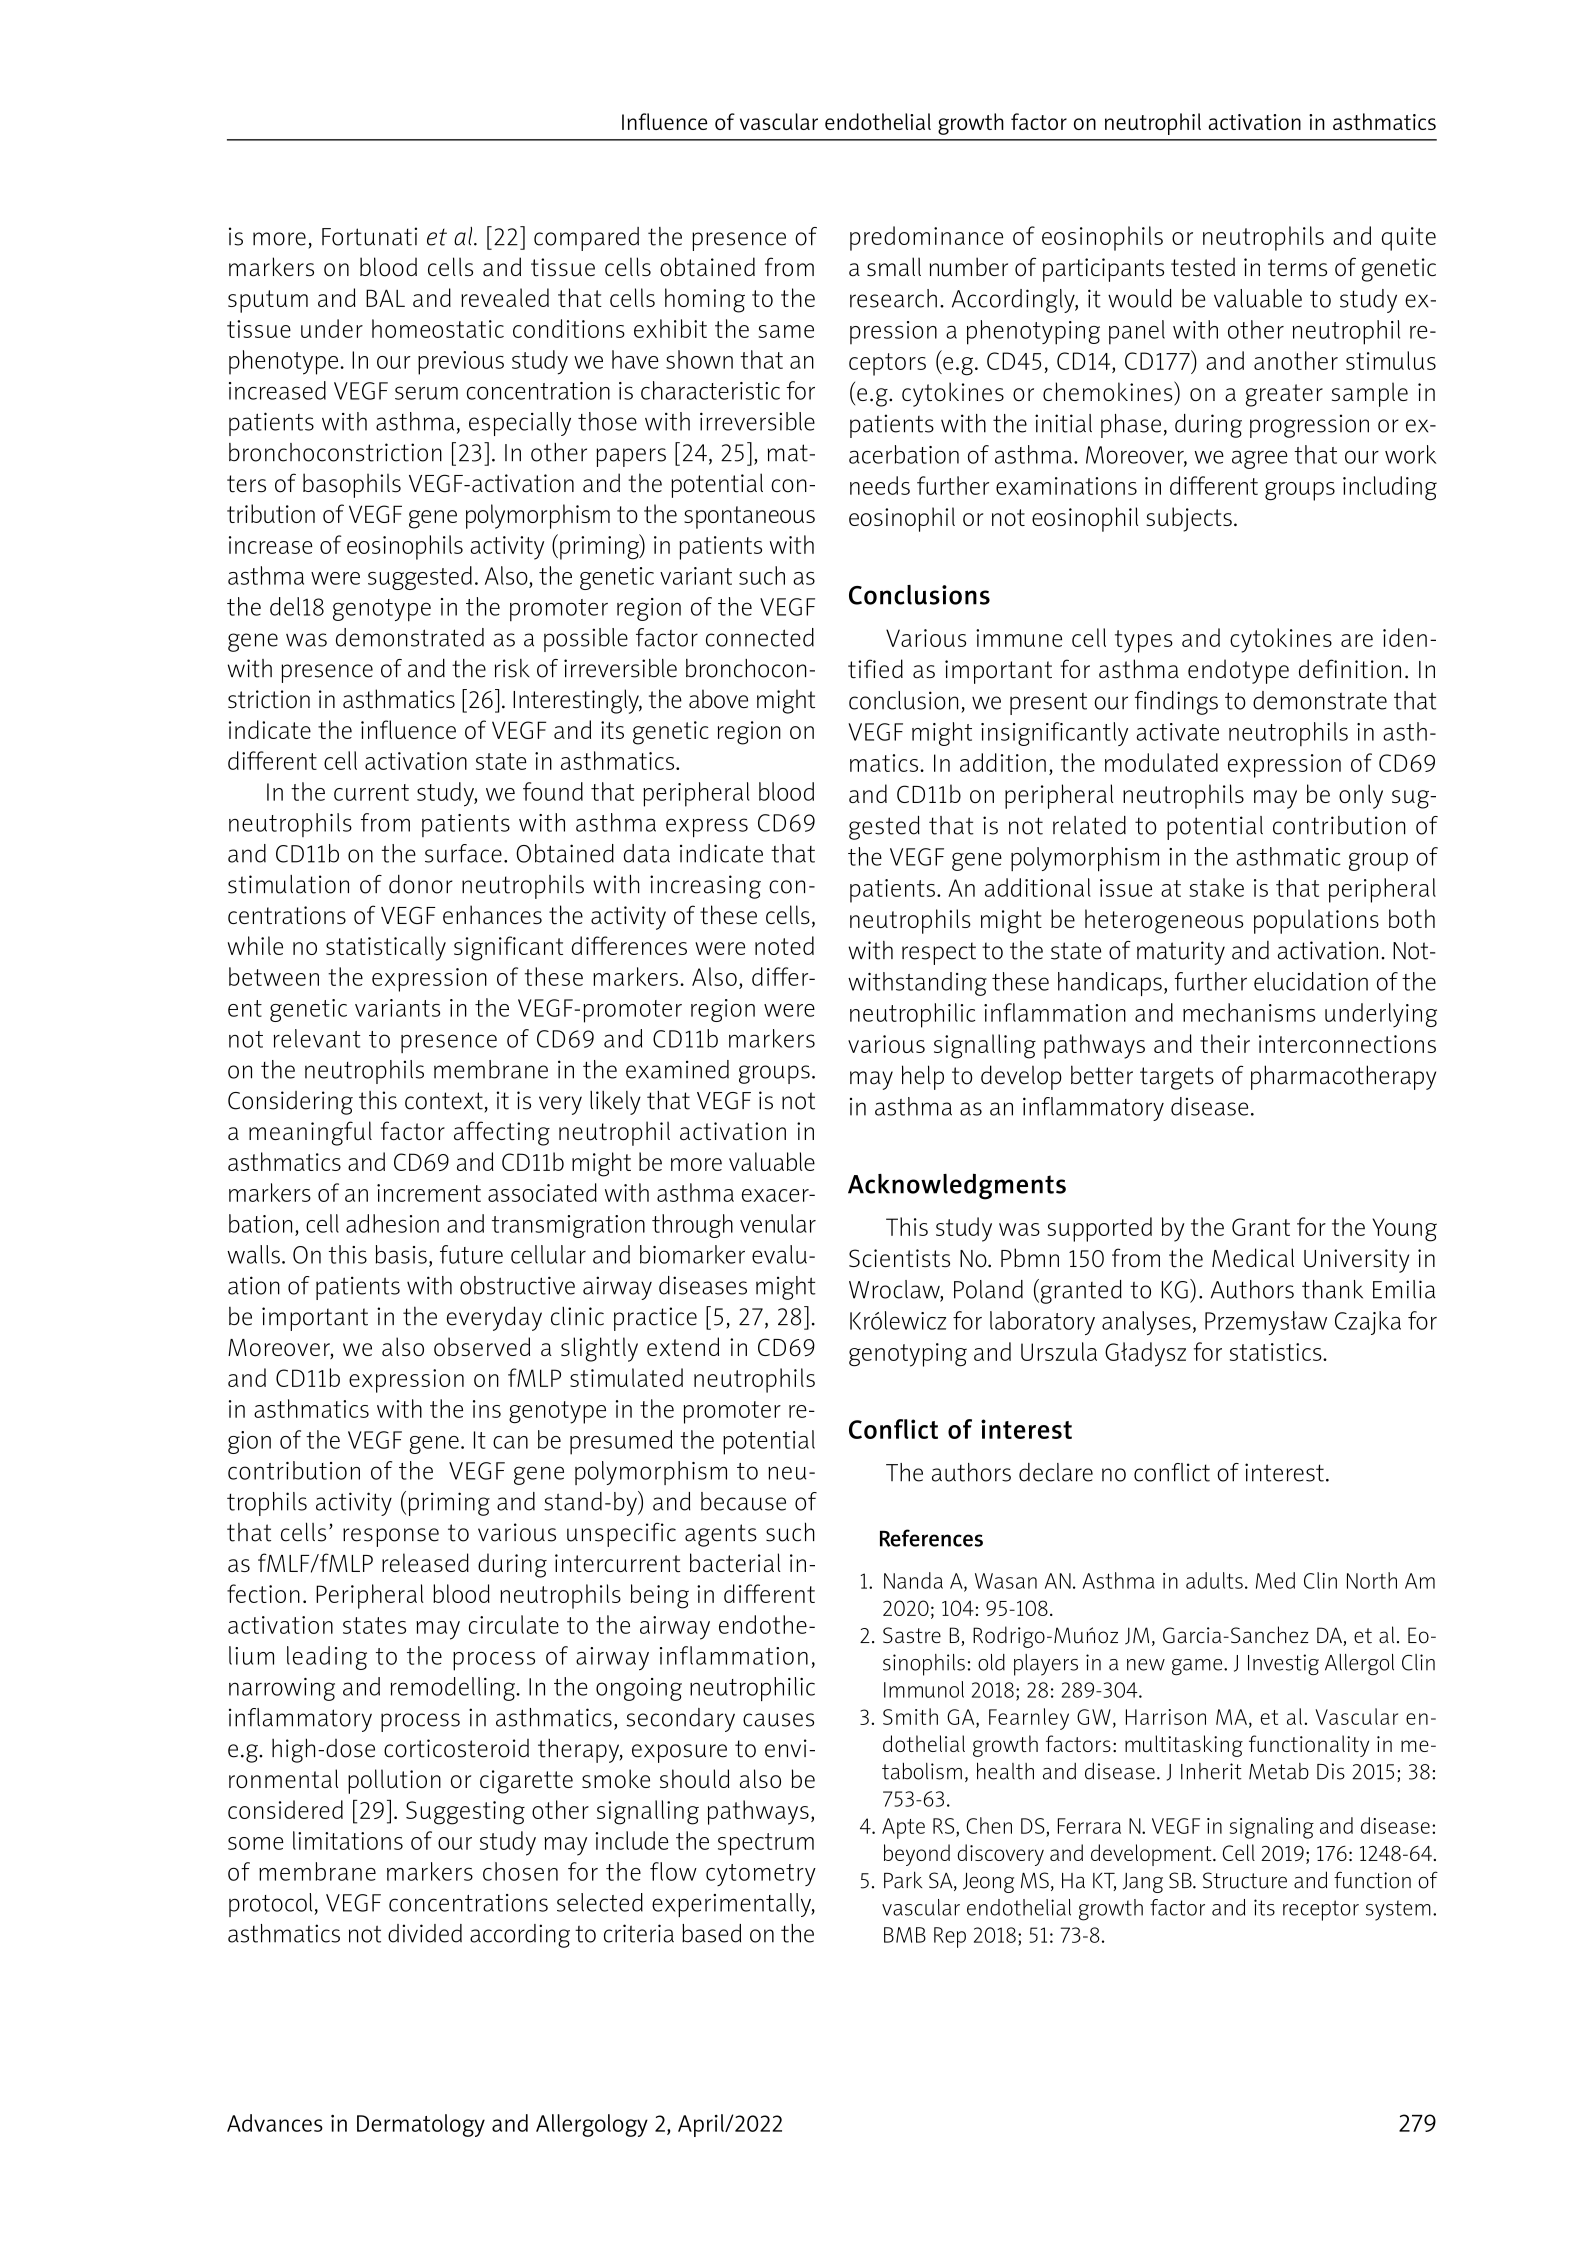  I want to click on BMB, so click(905, 1935).
